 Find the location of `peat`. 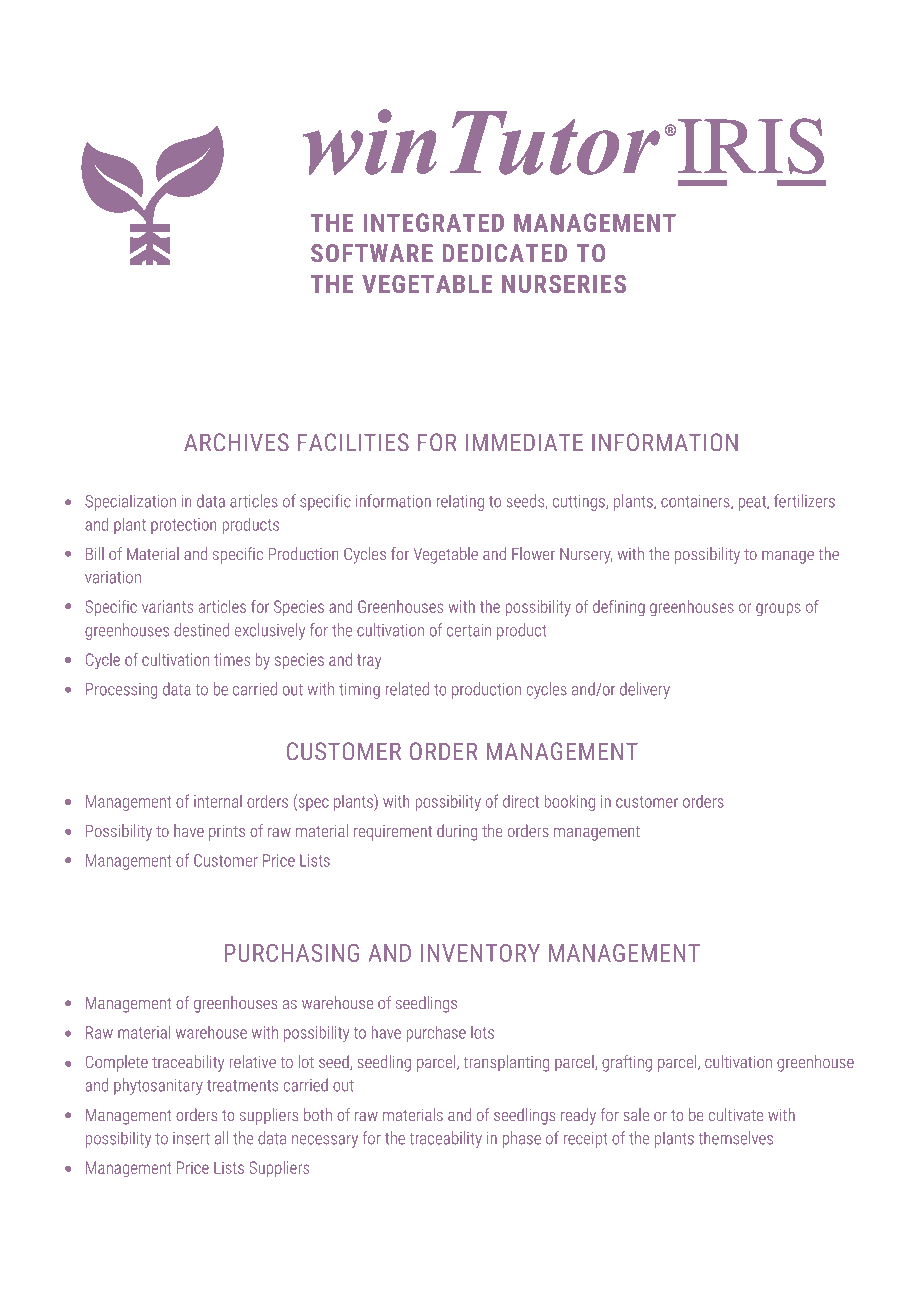

peat is located at coordinates (753, 503).
